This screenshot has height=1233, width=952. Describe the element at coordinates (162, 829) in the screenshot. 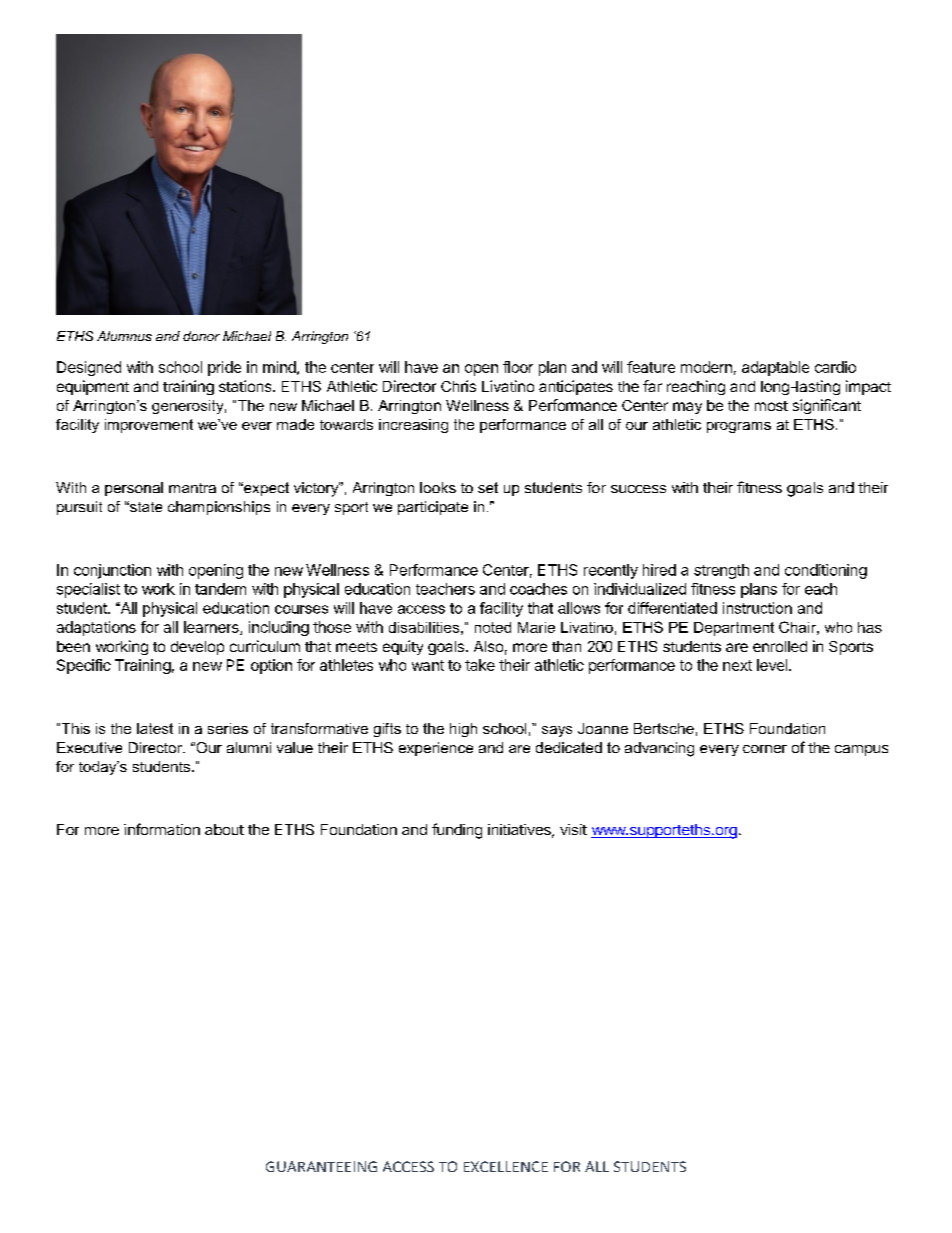

I see `information` at that location.
